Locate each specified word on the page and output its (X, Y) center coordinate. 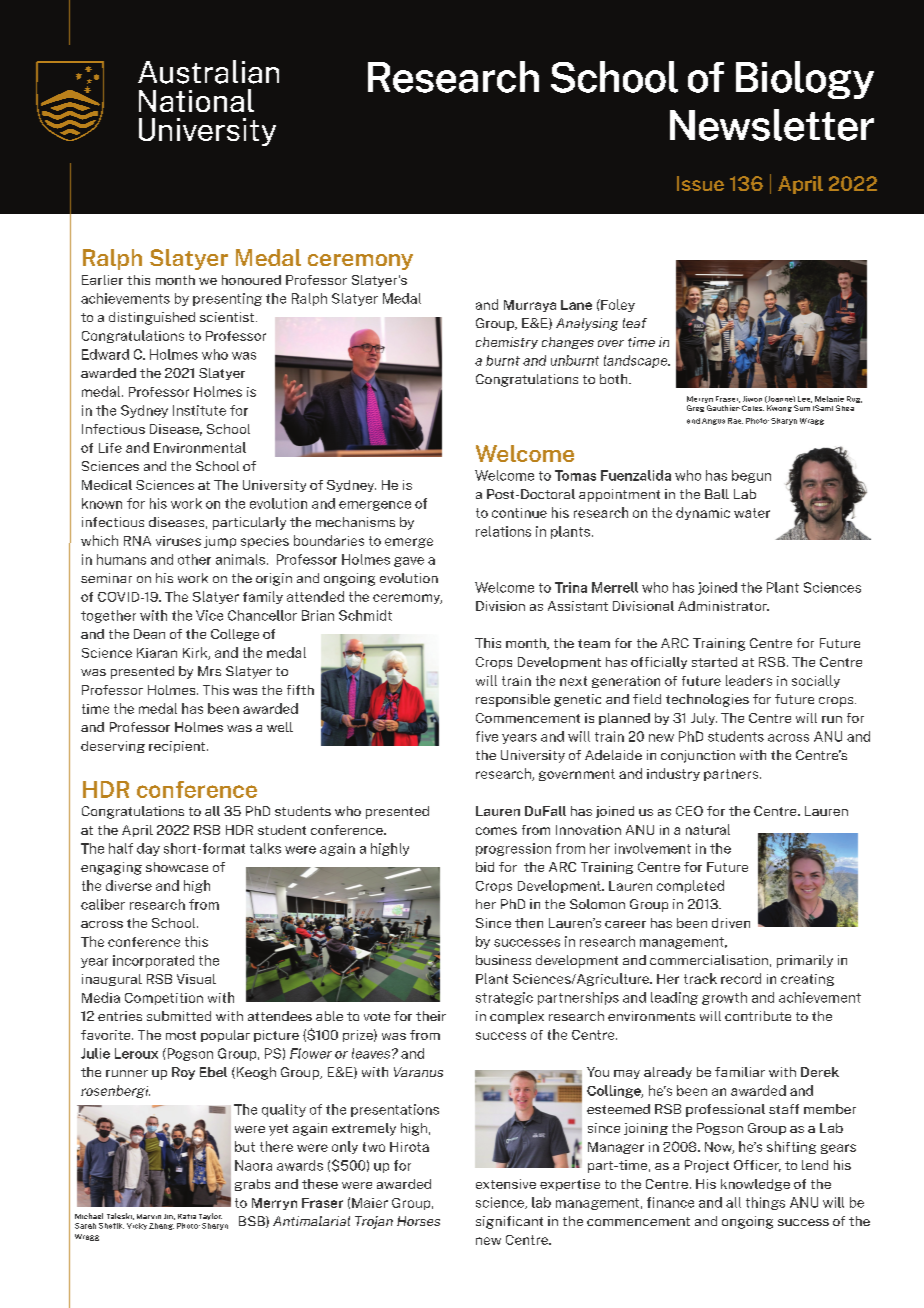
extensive (506, 1184)
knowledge (755, 1185)
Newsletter (772, 125)
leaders (749, 680)
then (529, 923)
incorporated (153, 961)
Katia (187, 1216)
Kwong (779, 408)
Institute (199, 410)
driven (731, 923)
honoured (251, 280)
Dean (149, 634)
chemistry (507, 343)
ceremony (360, 262)
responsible (513, 700)
